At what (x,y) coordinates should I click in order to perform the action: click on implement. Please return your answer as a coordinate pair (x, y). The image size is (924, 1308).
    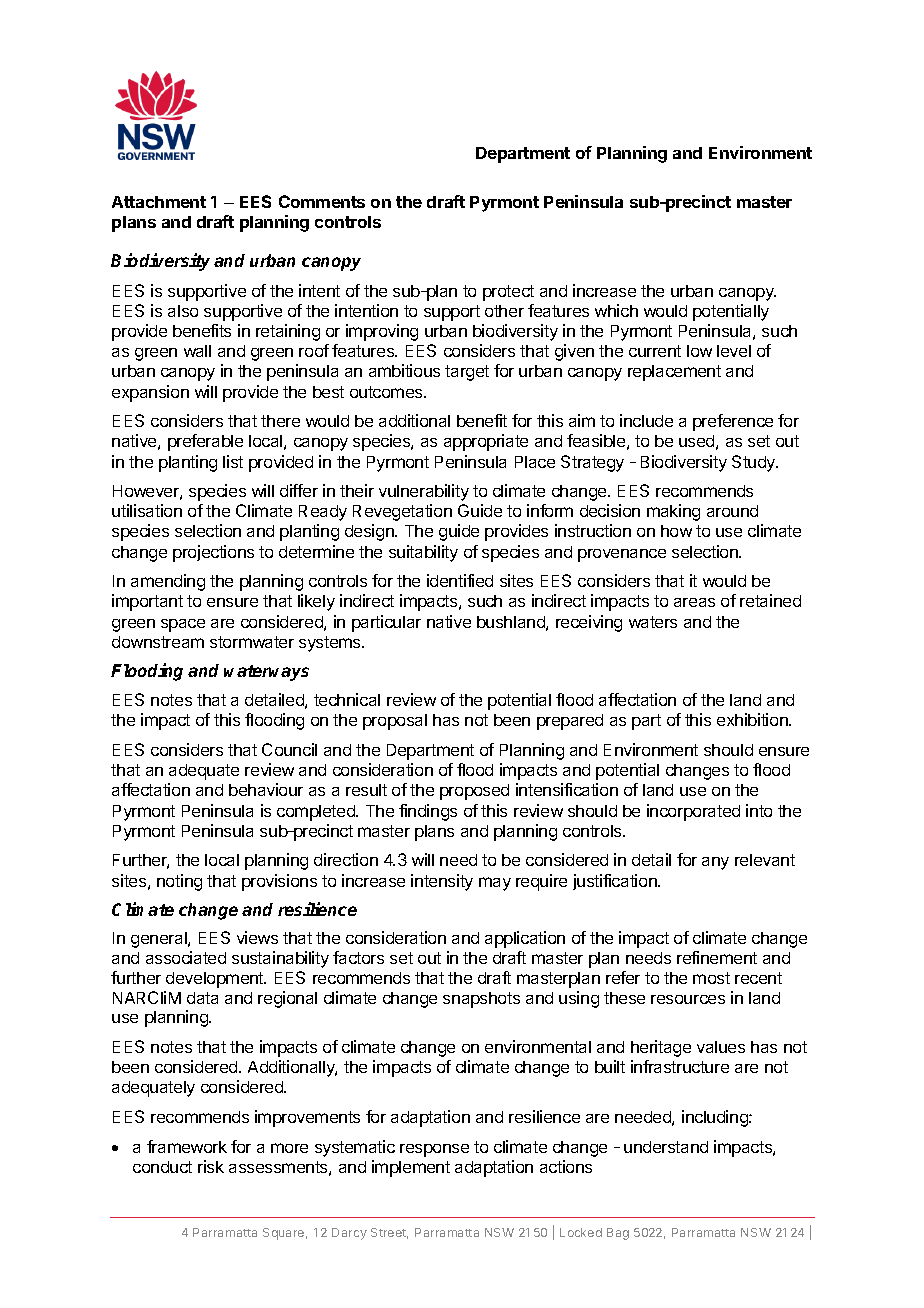
    Looking at the image, I should click on (411, 1168).
